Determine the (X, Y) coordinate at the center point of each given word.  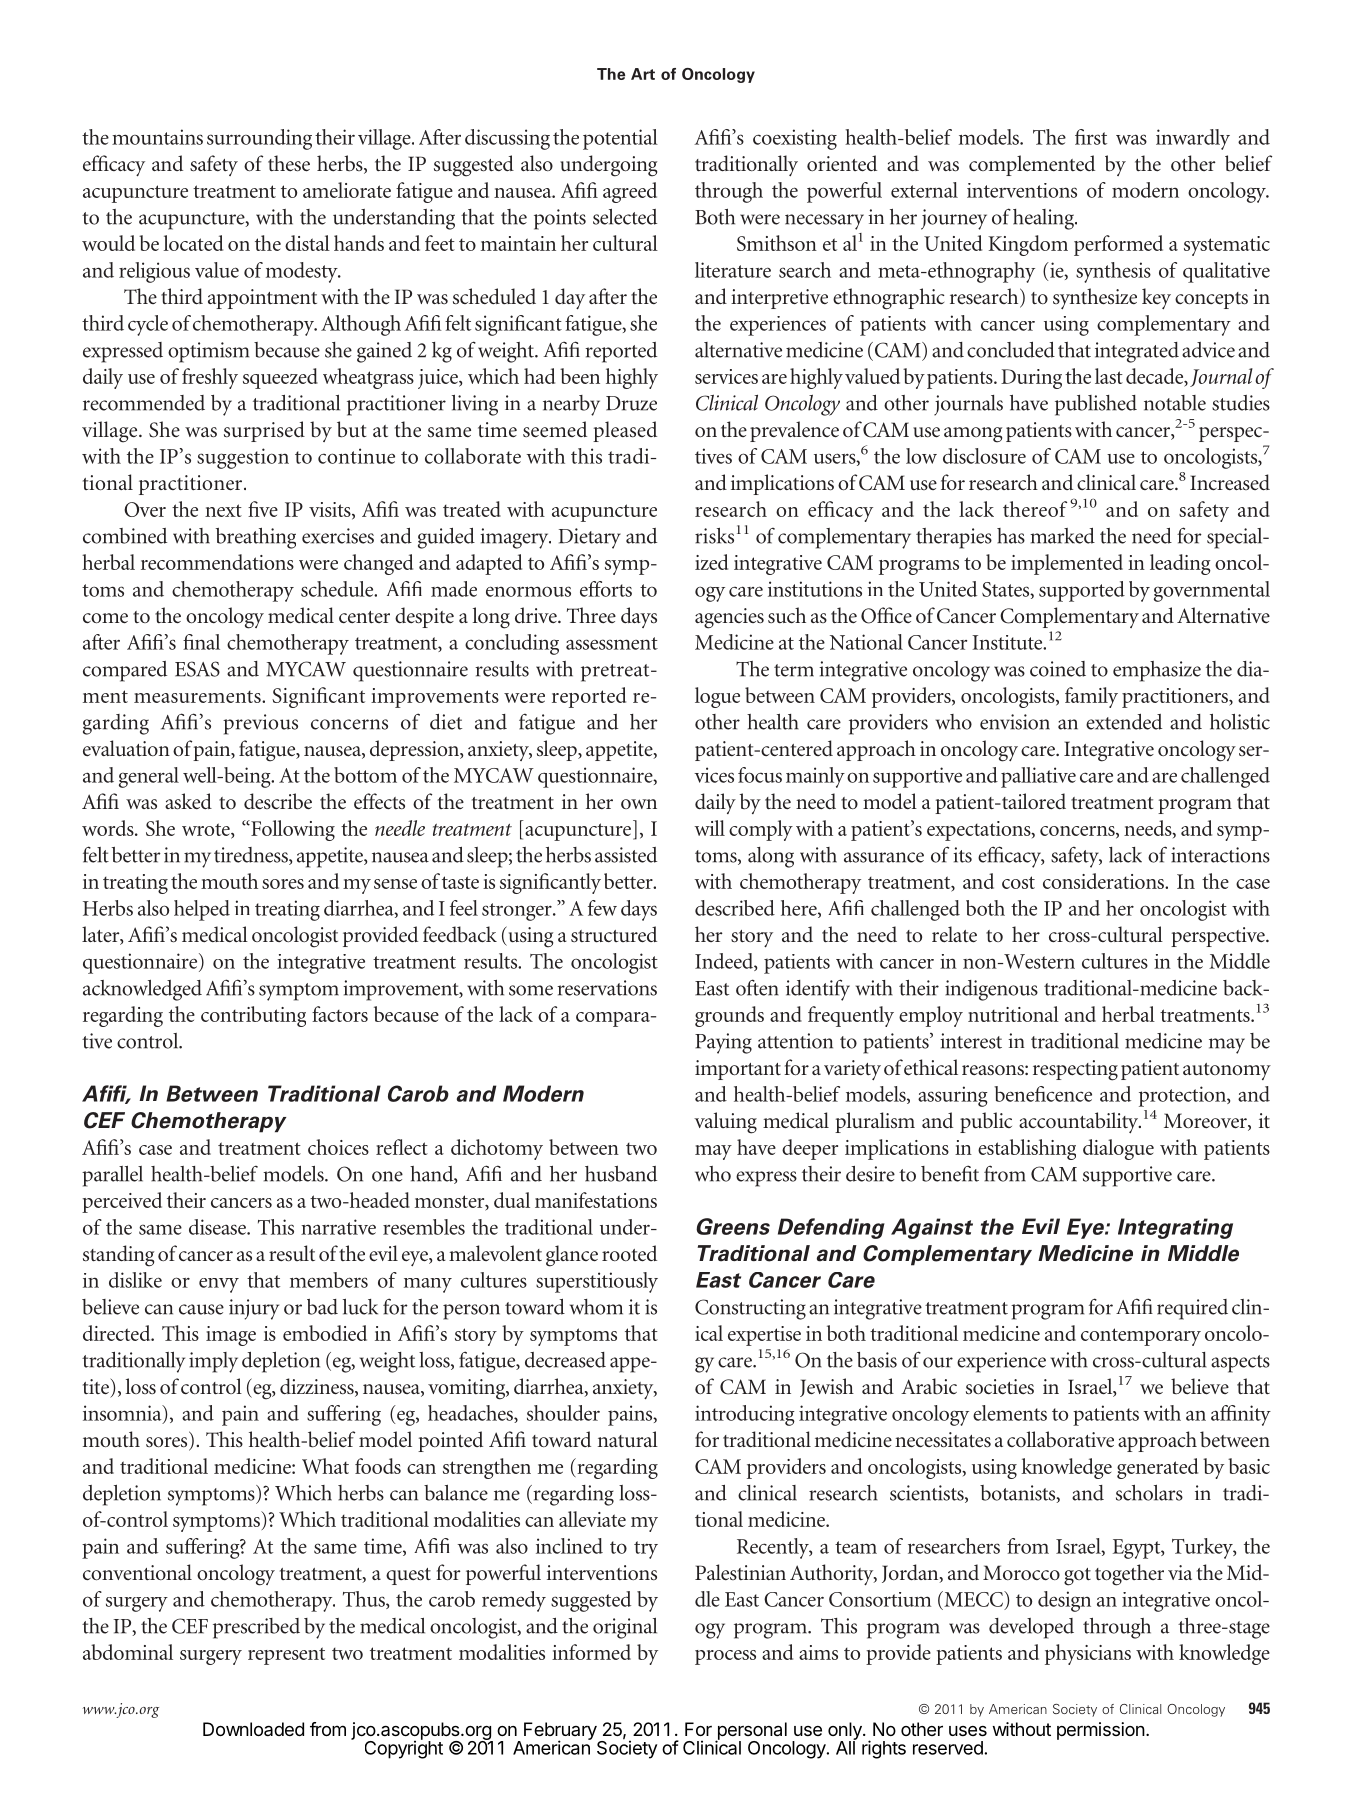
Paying (723, 1043)
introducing (745, 1415)
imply (213, 1362)
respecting (1075, 1070)
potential (620, 139)
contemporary (1141, 1337)
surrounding (259, 139)
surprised (264, 431)
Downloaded (253, 1729)
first (1091, 137)
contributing (253, 1016)
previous (260, 724)
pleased (625, 431)
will (709, 828)
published (1096, 405)
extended (1124, 722)
